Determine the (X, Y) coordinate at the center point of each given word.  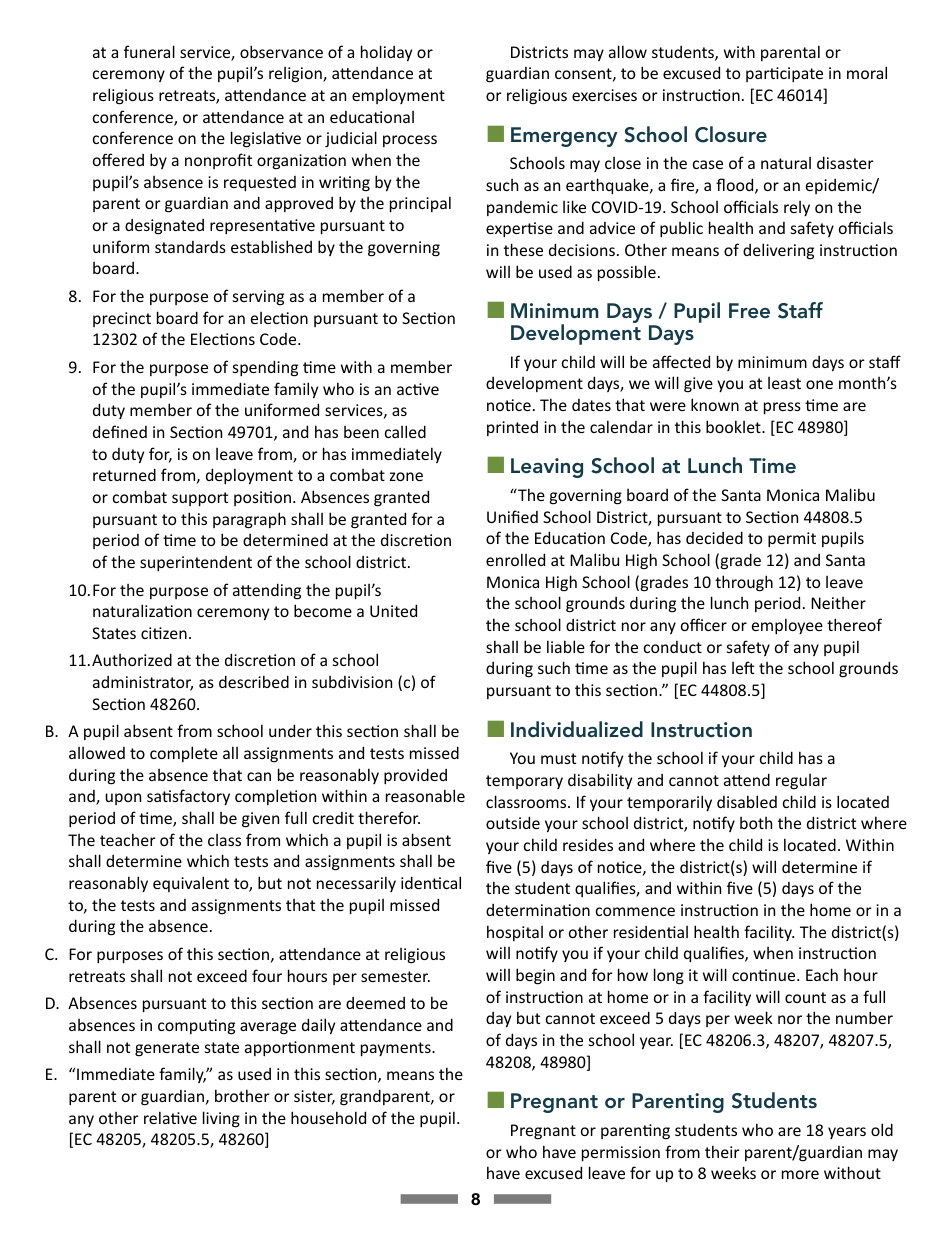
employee (787, 626)
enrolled (515, 559)
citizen (164, 633)
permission (621, 1154)
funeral (149, 51)
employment (398, 96)
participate (784, 75)
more (800, 1174)
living (221, 1119)
